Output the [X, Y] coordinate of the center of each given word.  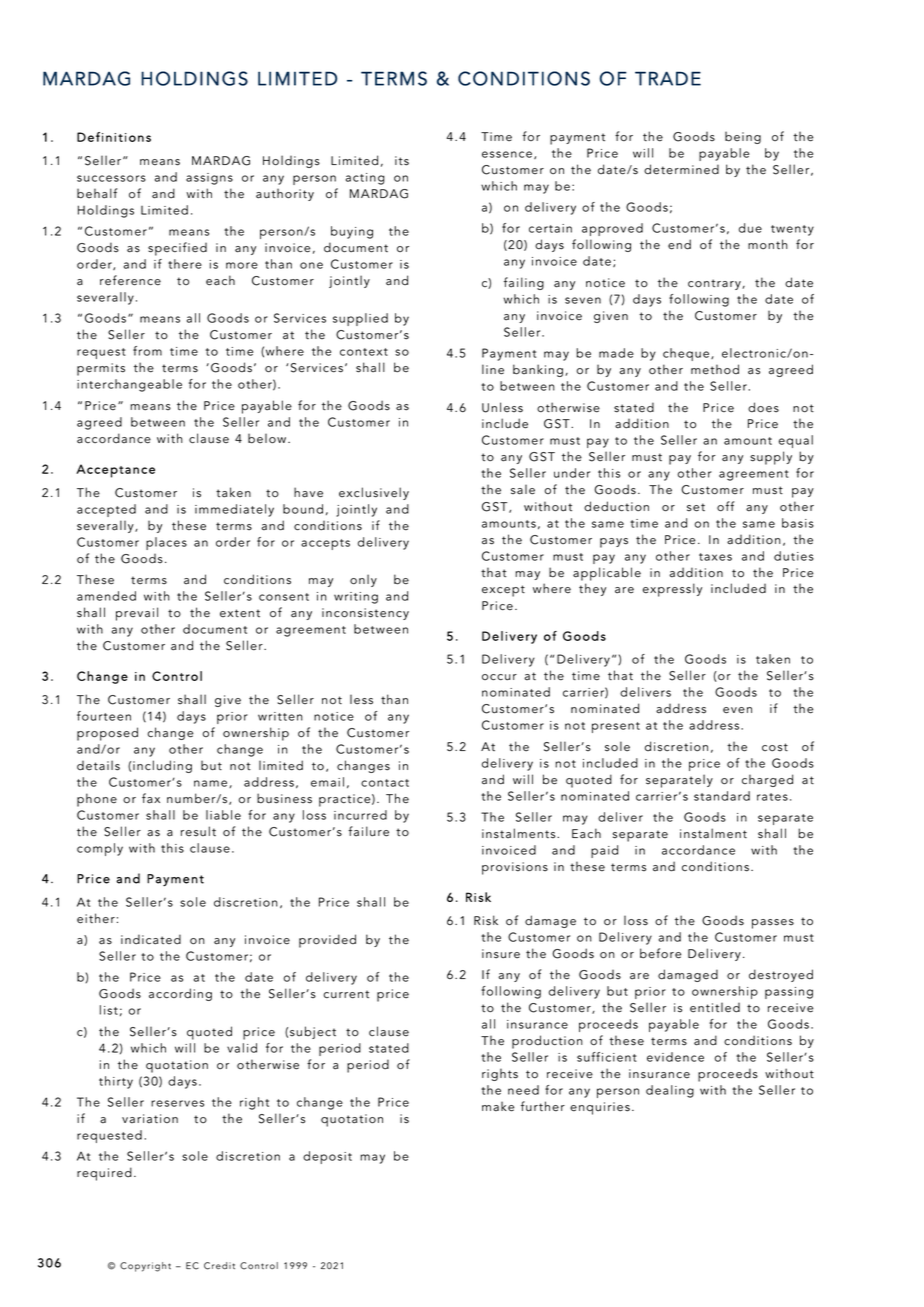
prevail [137, 614]
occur [499, 677]
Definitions [114, 137]
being [743, 137]
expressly [672, 590]
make [498, 1106]
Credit [219, 1266]
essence [507, 154]
